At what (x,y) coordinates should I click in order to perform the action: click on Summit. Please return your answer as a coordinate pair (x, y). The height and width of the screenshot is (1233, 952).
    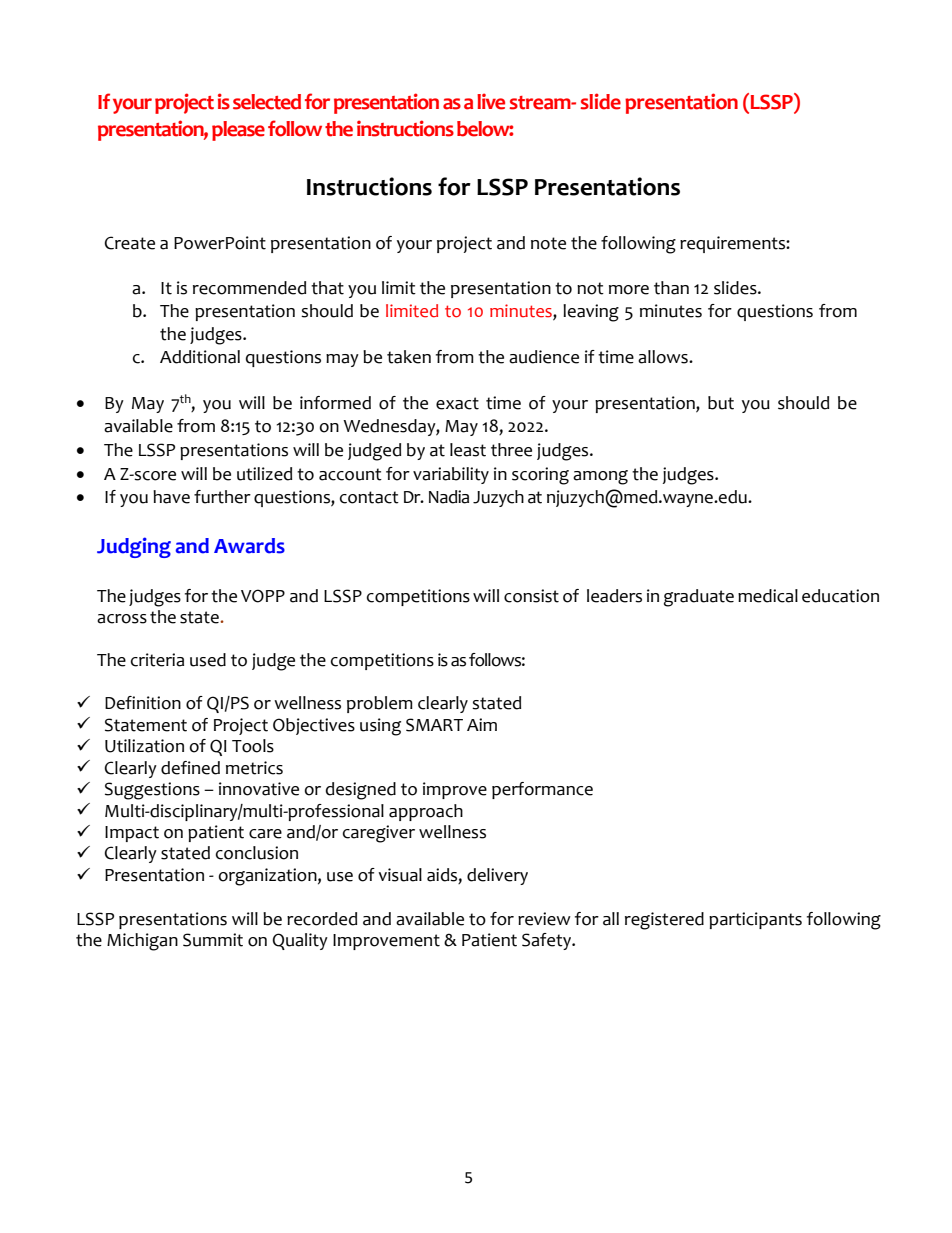
    Looking at the image, I should click on (213, 940).
